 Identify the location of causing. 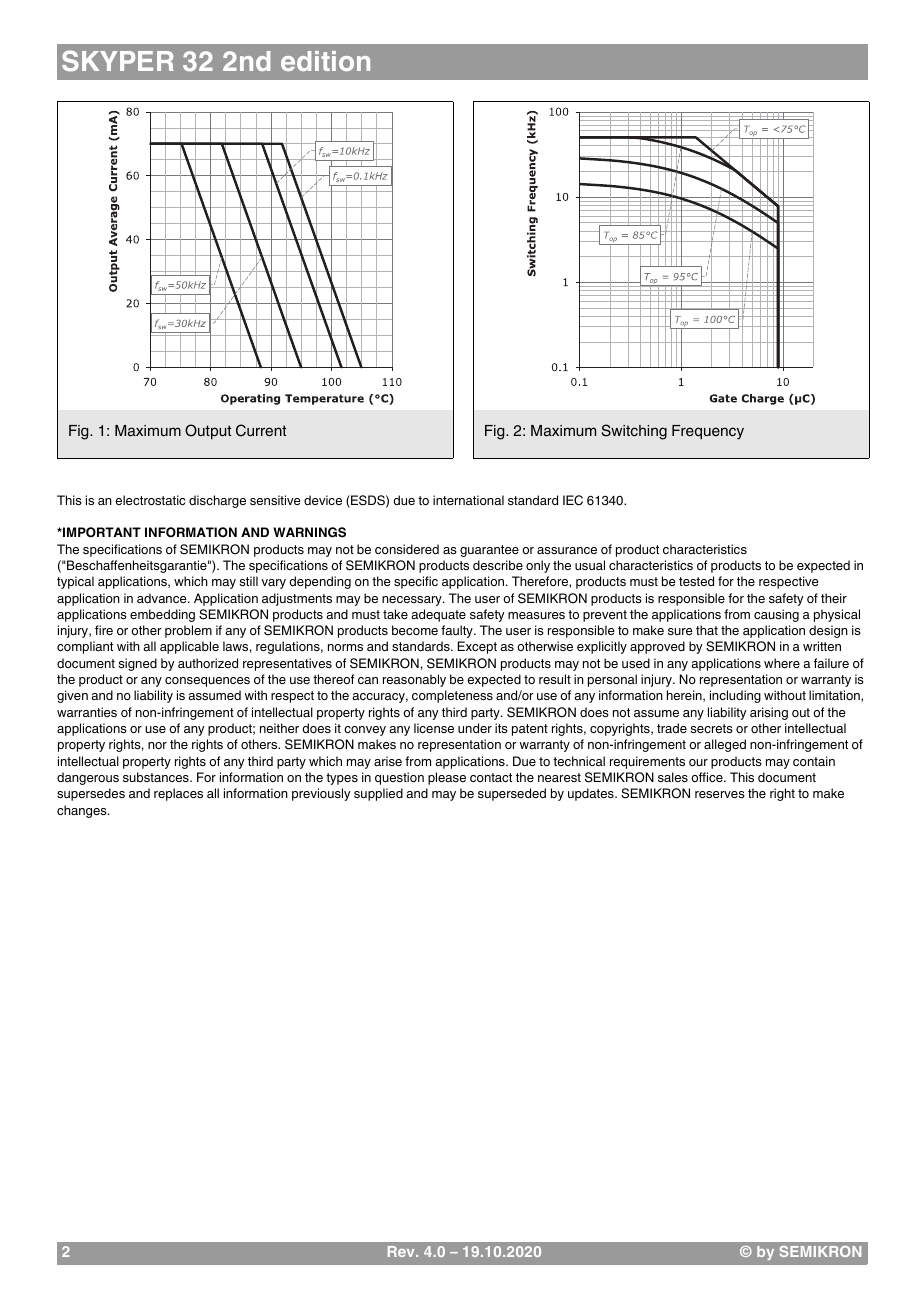
(776, 615).
